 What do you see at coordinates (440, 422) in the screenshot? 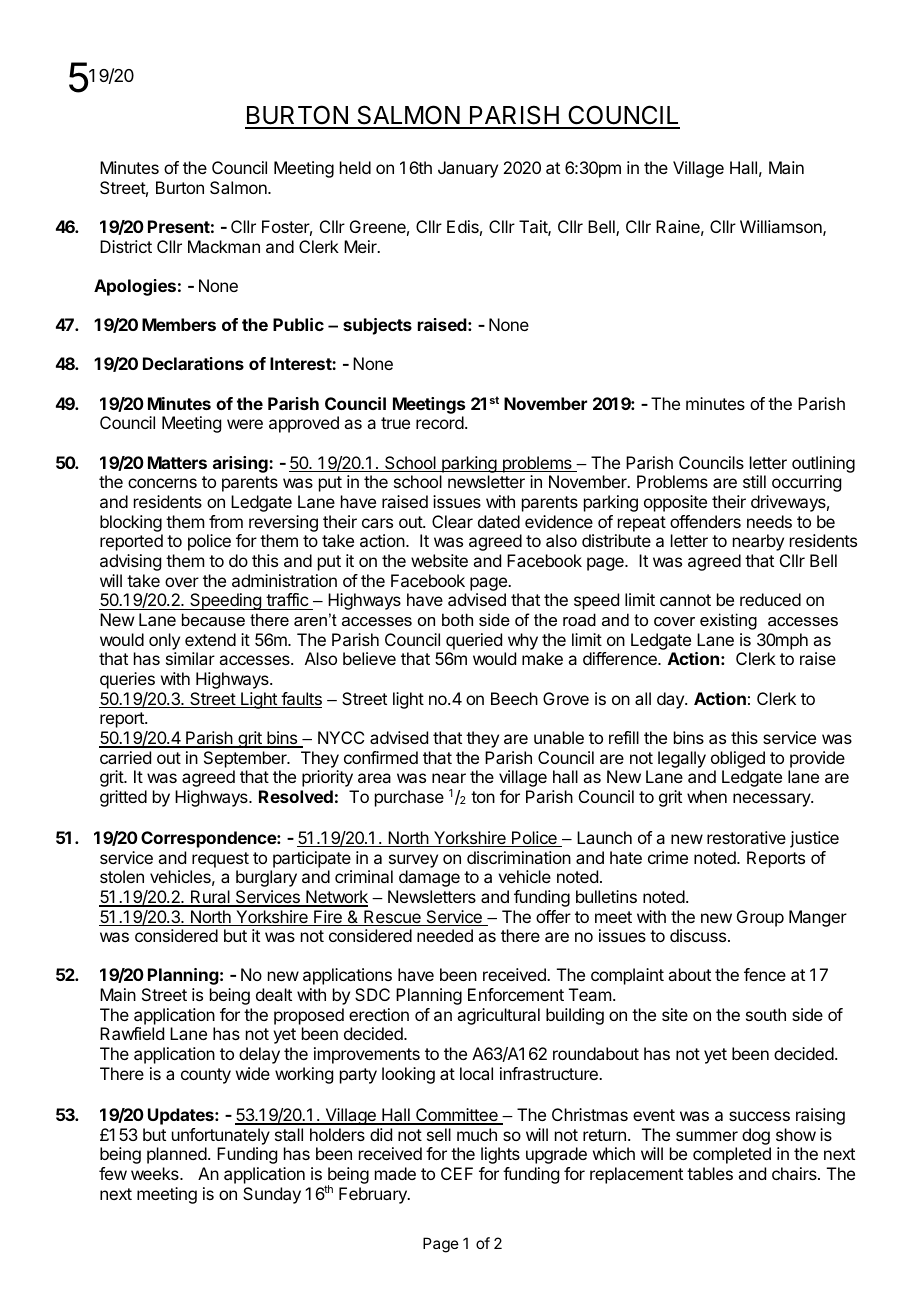
I see `record` at bounding box center [440, 422].
